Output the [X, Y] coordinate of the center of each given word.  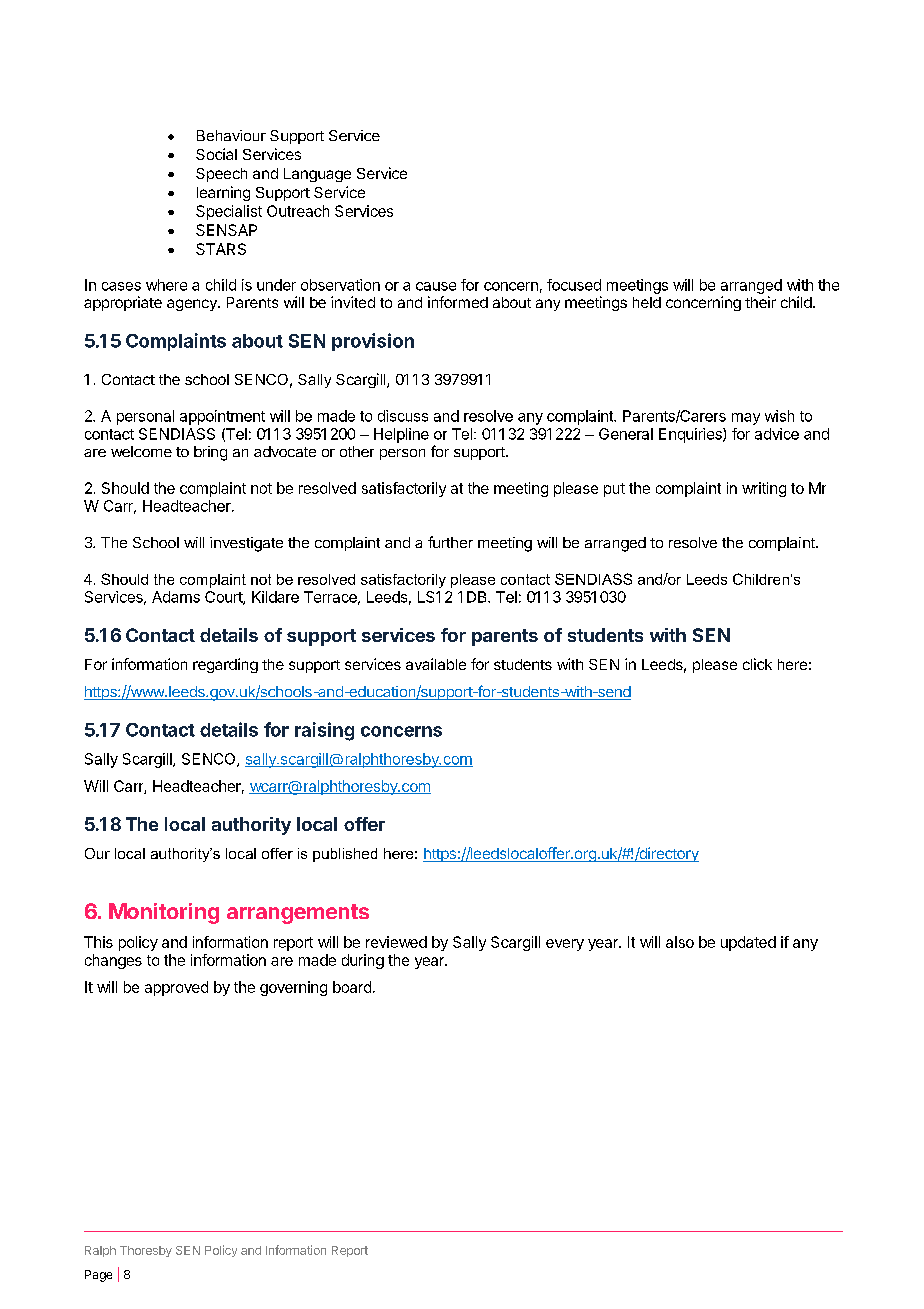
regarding [225, 665]
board [352, 987]
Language [317, 175]
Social [216, 154]
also [680, 942]
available [436, 664]
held [647, 302]
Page [98, 1276]
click [757, 664]
